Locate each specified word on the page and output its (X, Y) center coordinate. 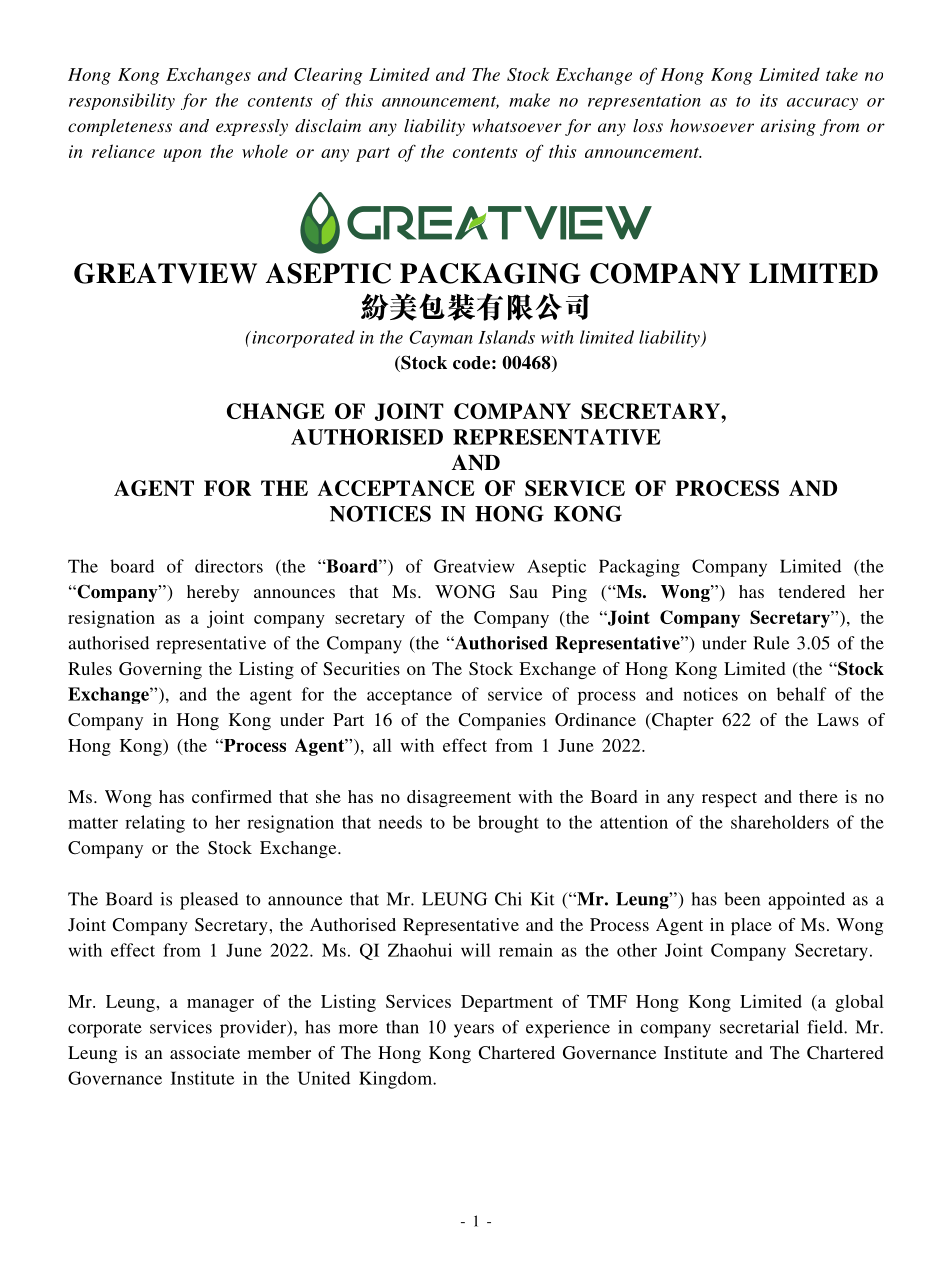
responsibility (122, 101)
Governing (160, 670)
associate (205, 1052)
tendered (811, 591)
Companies (502, 721)
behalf (802, 694)
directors (229, 566)
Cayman (441, 339)
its (769, 100)
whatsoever (517, 125)
